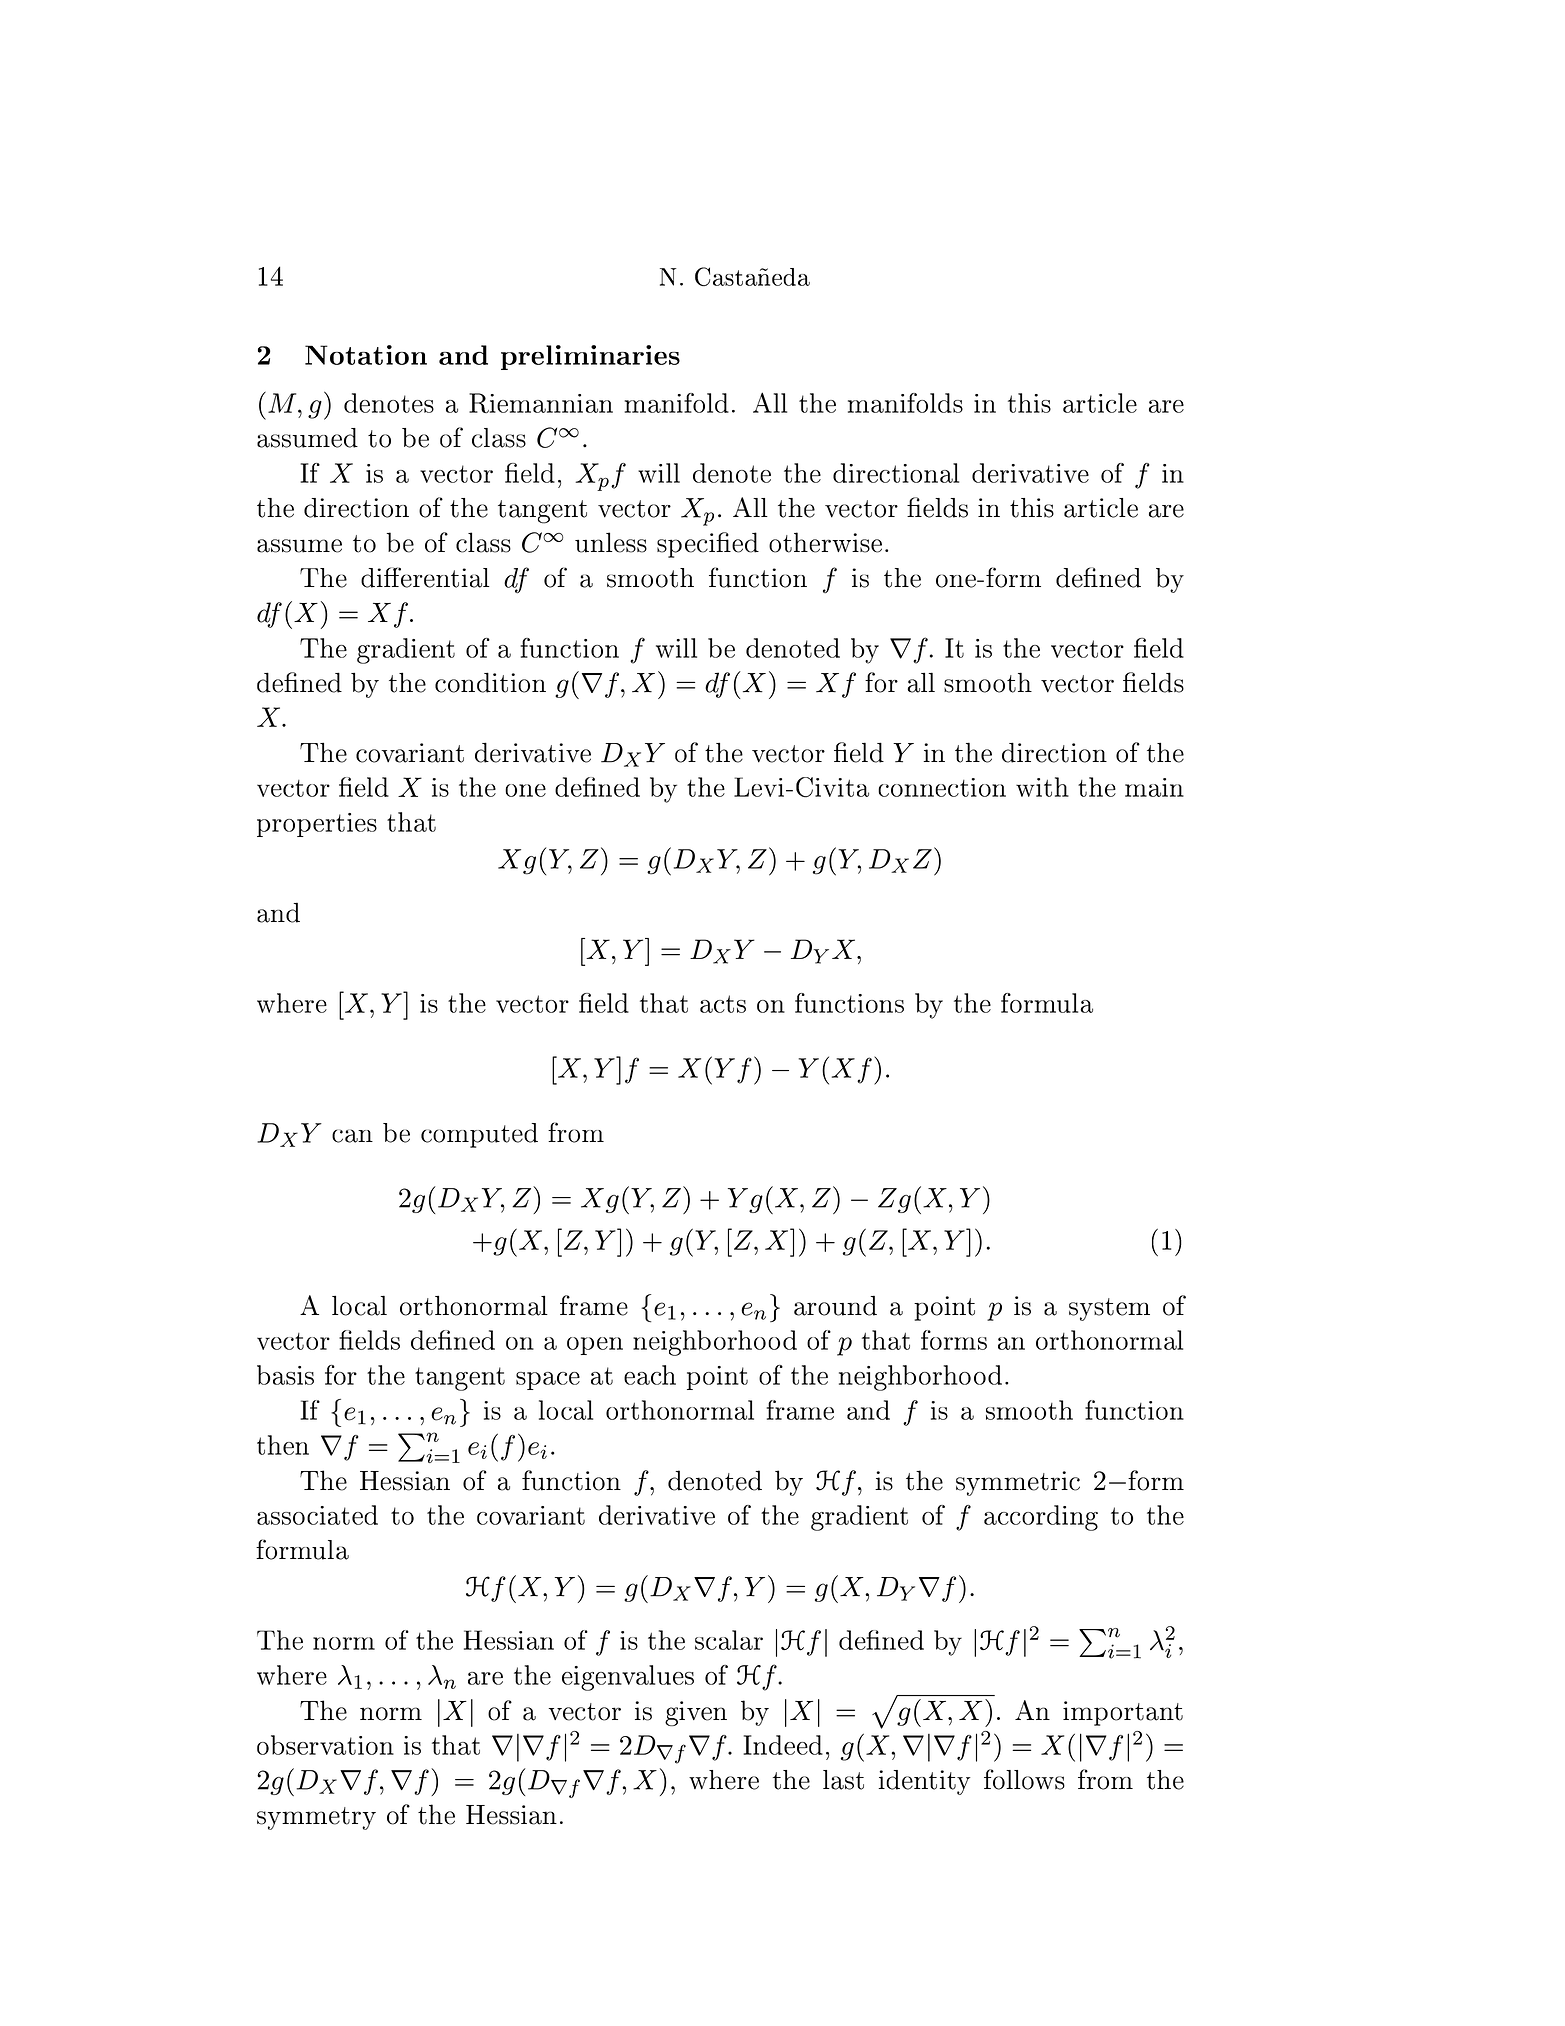 The image size is (1565, 2026). I want to click on preliminaries, so click(590, 357).
